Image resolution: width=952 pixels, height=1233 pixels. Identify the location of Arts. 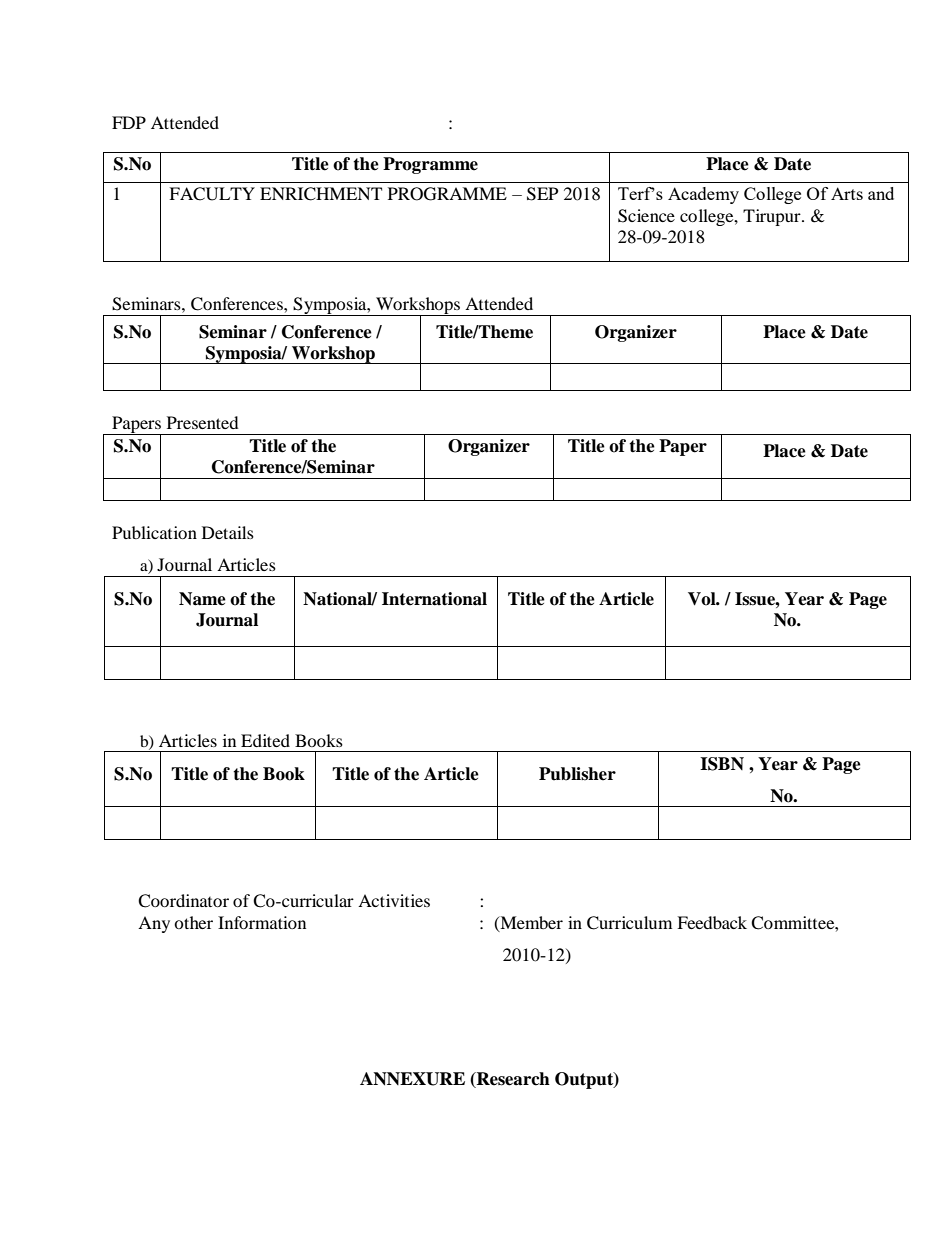
(847, 193).
